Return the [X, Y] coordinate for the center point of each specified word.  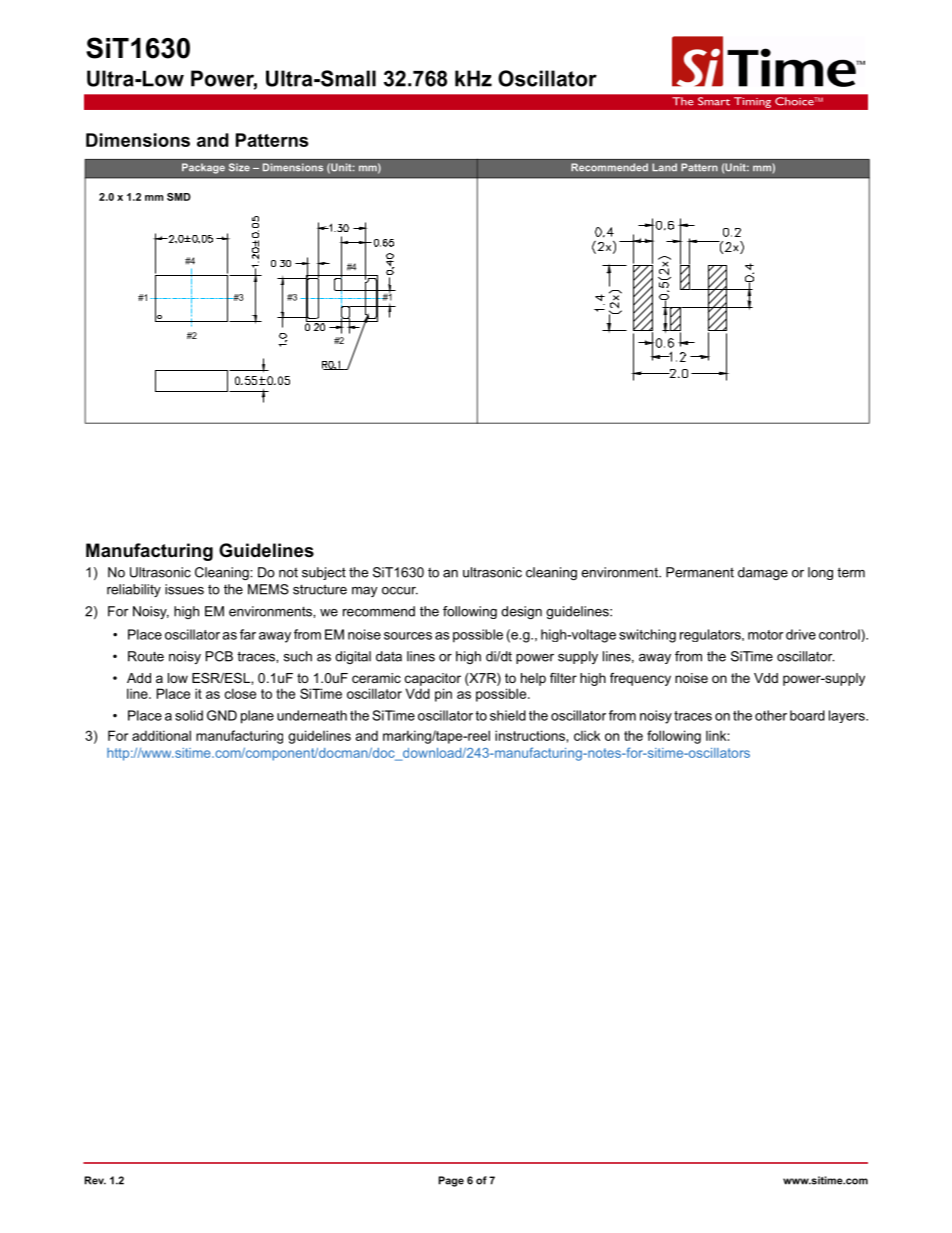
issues [184, 589]
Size [239, 167]
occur [400, 591]
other [771, 715]
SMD [179, 197]
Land [664, 167]
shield [508, 715]
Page [451, 1181]
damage [763, 573]
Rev [95, 1180]
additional [161, 735]
